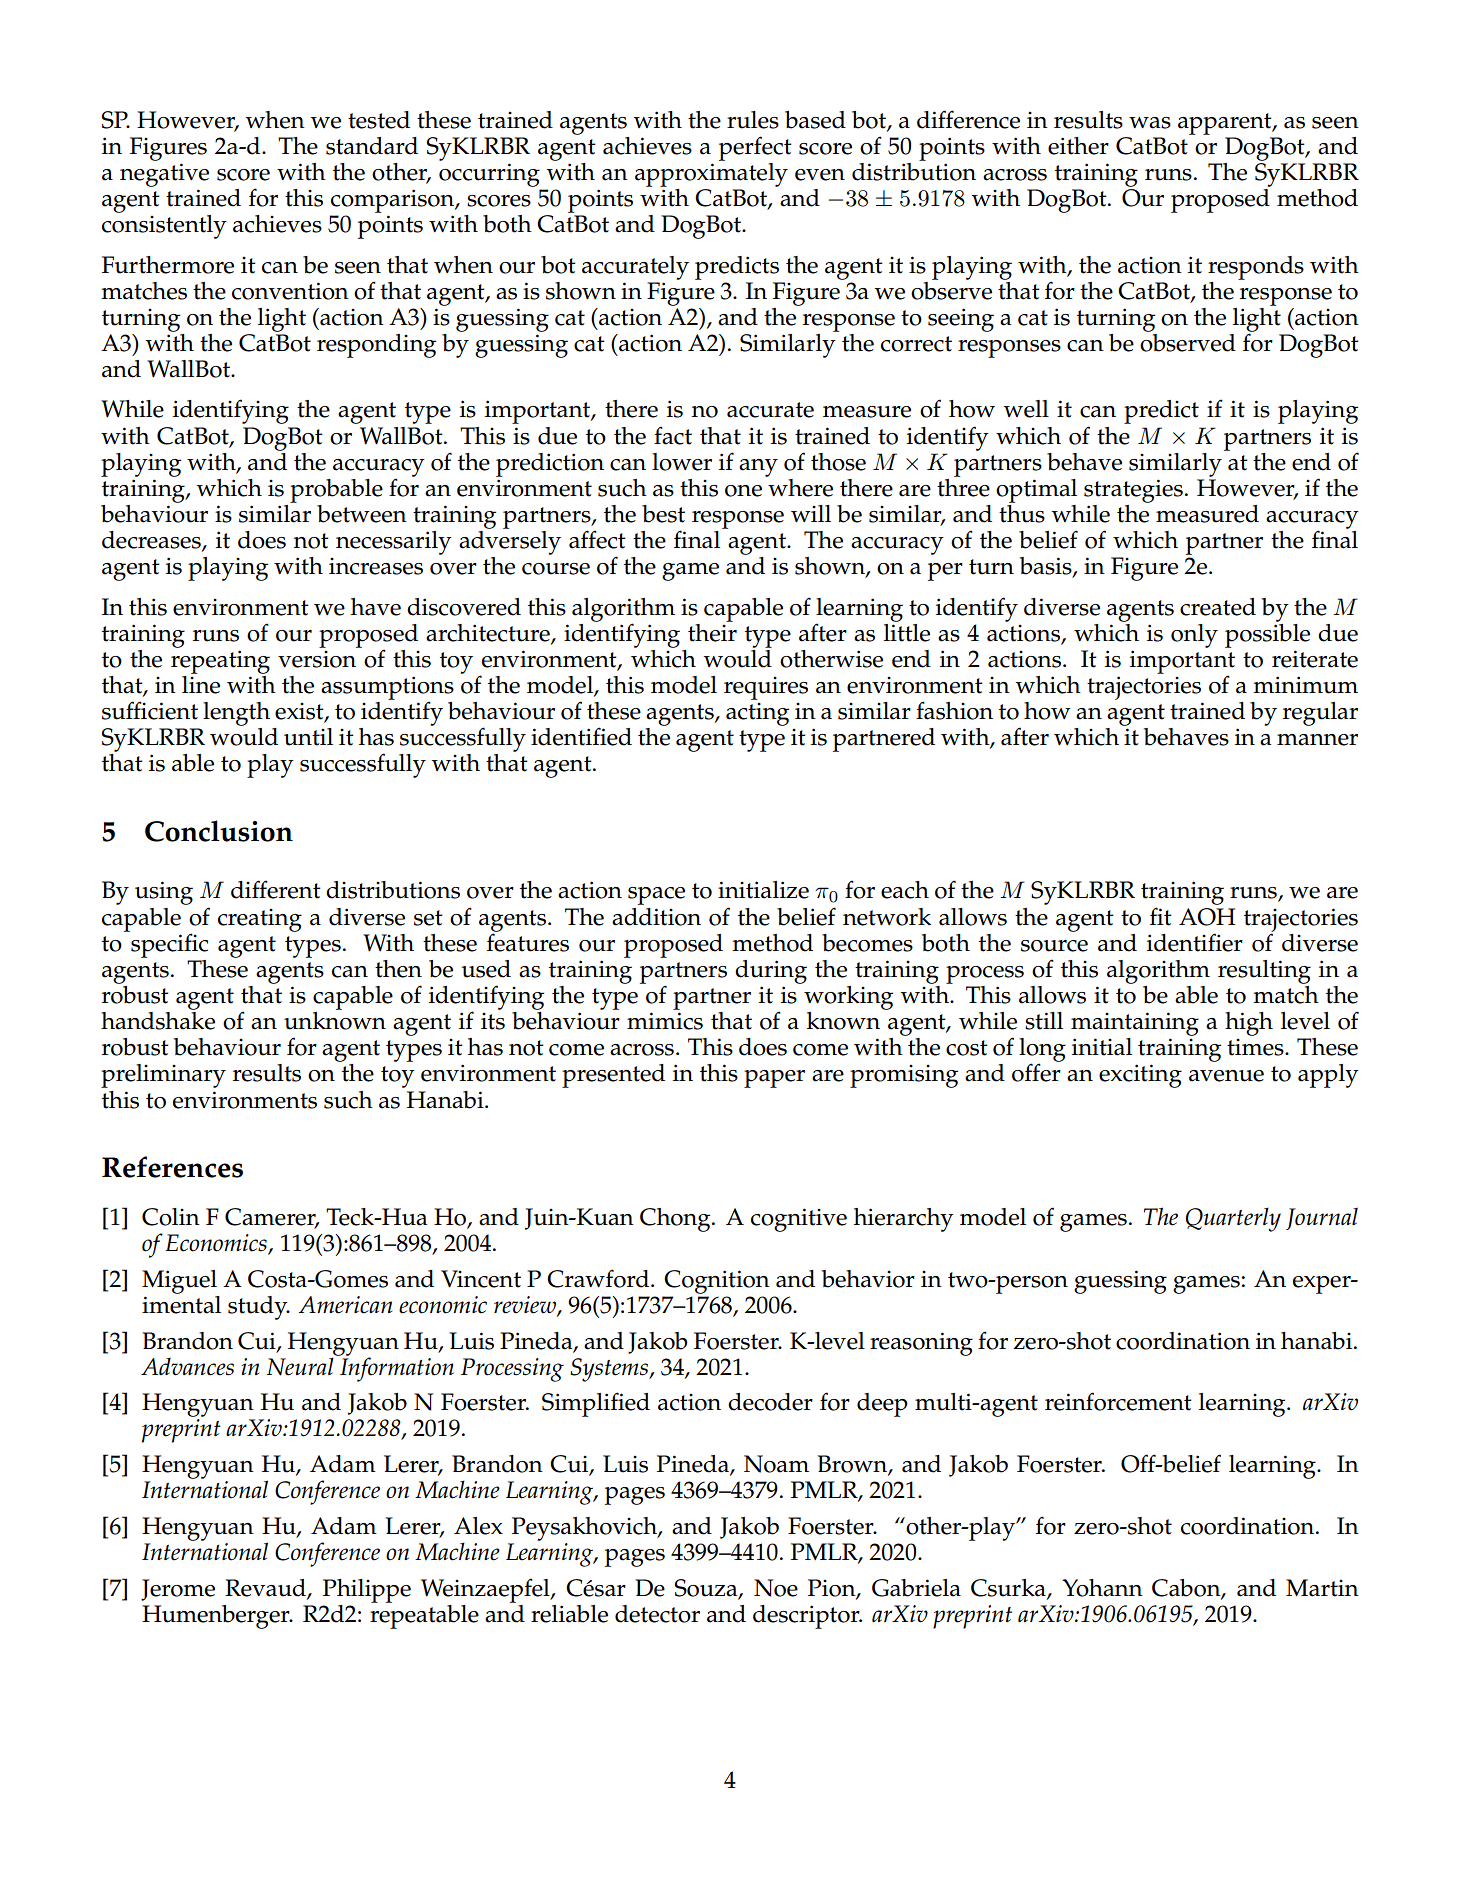  Describe the element at coordinates (372, 146) in the page. I see `standard` at that location.
